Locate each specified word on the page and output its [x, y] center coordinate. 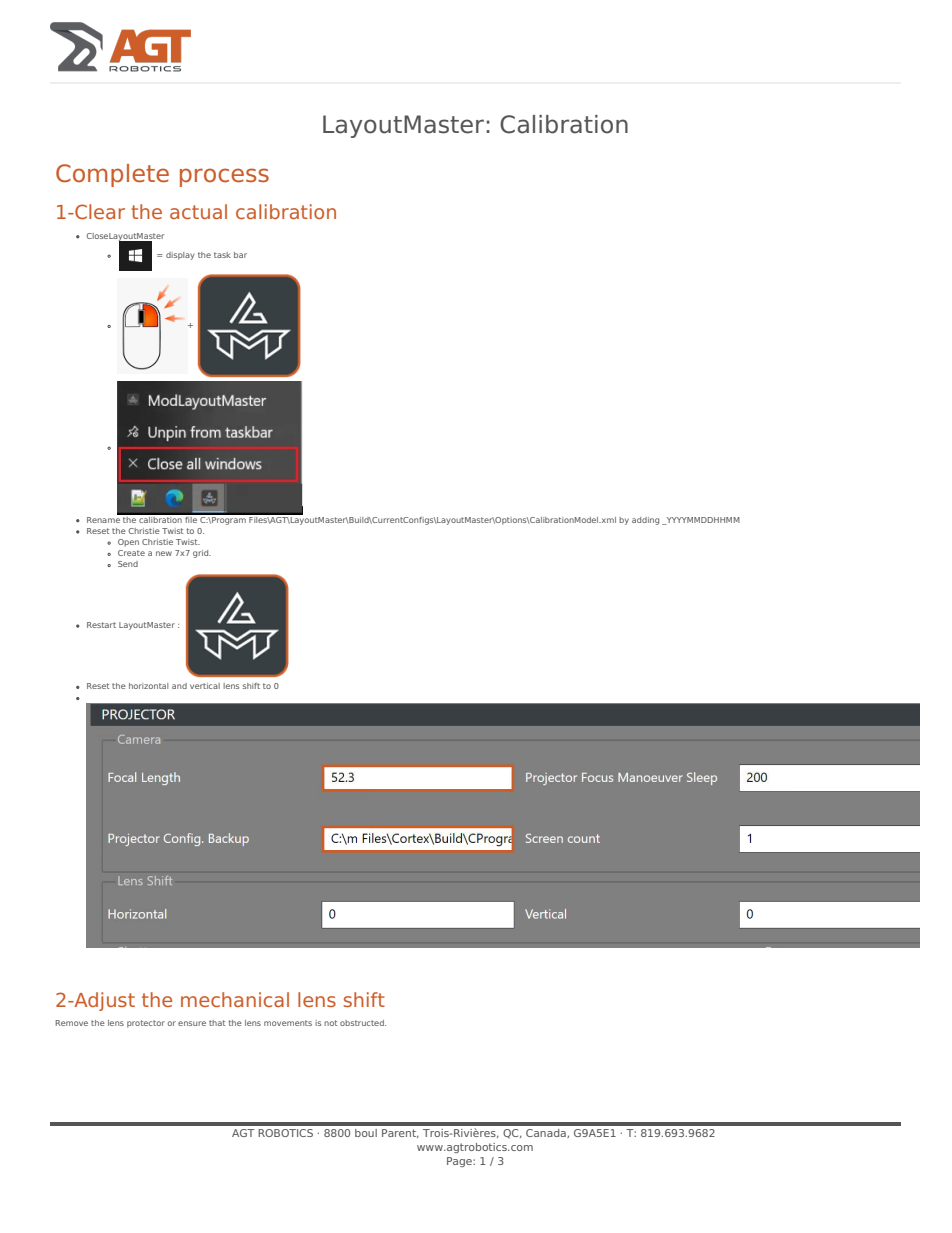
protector [146, 1024]
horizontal [148, 686]
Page [460, 1162]
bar [240, 255]
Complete [112, 175]
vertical [205, 686]
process [224, 177]
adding [645, 521]
